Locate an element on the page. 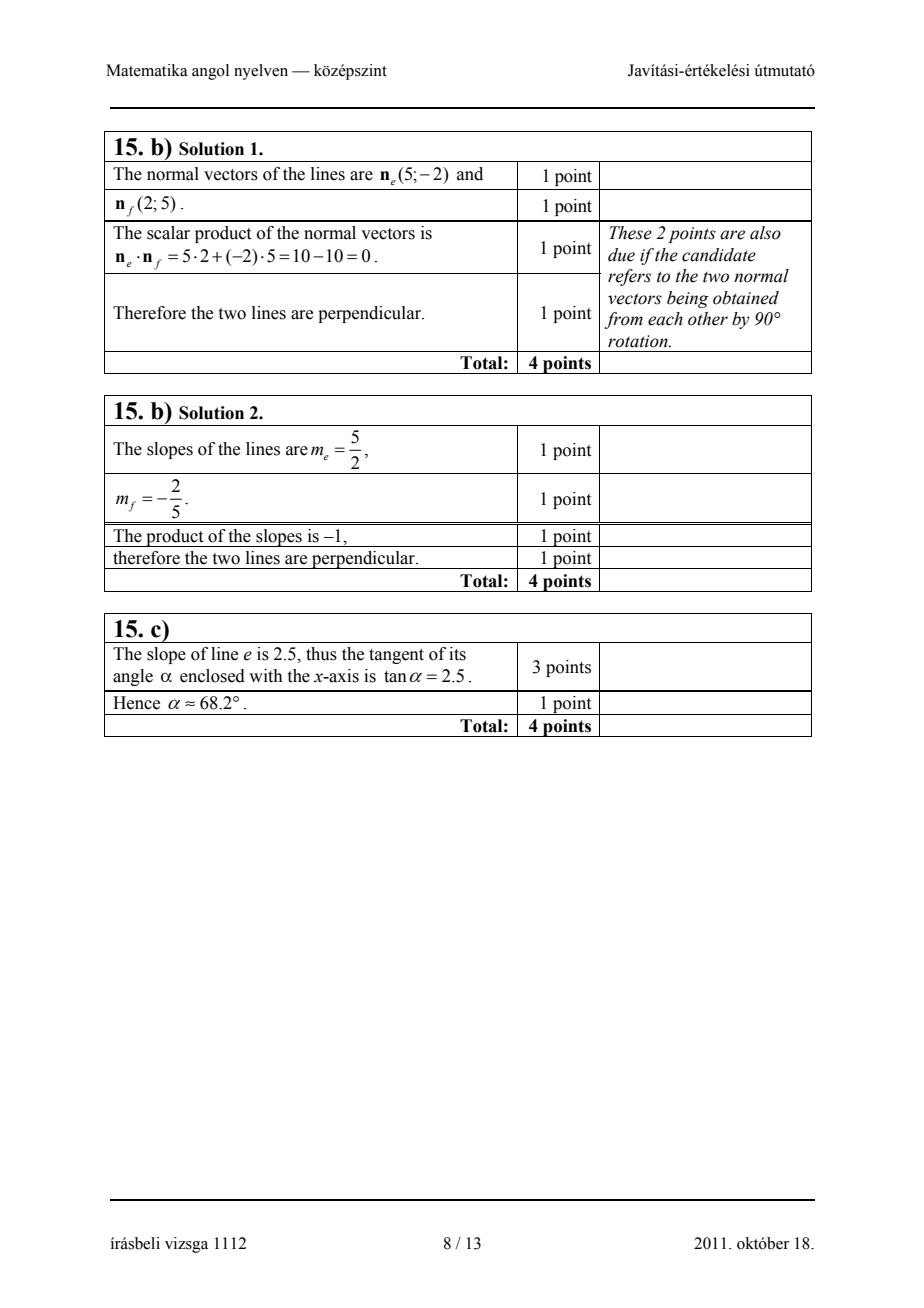  tangent is located at coordinates (396, 656).
